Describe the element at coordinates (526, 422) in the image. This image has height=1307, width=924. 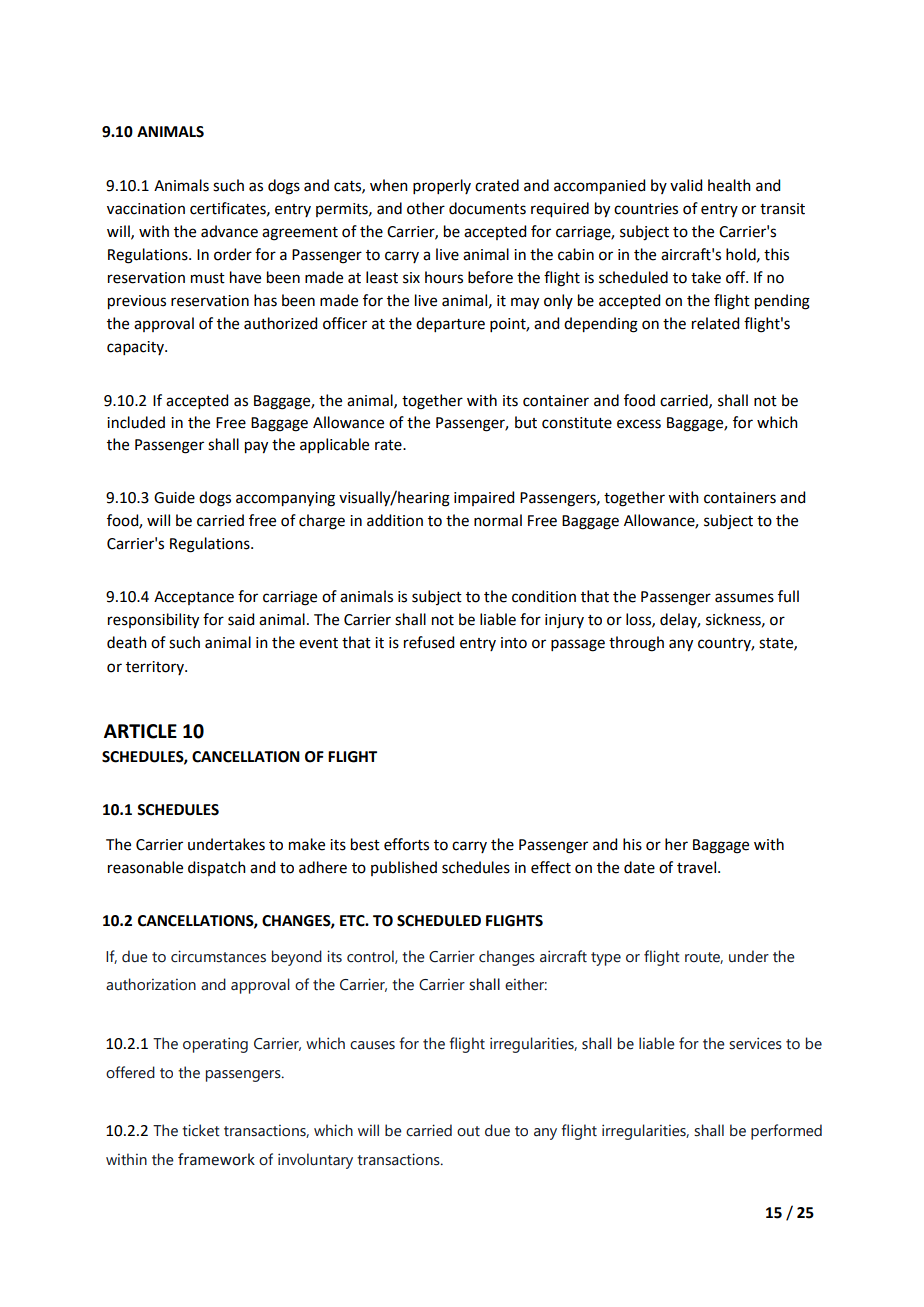
I see `but` at that location.
